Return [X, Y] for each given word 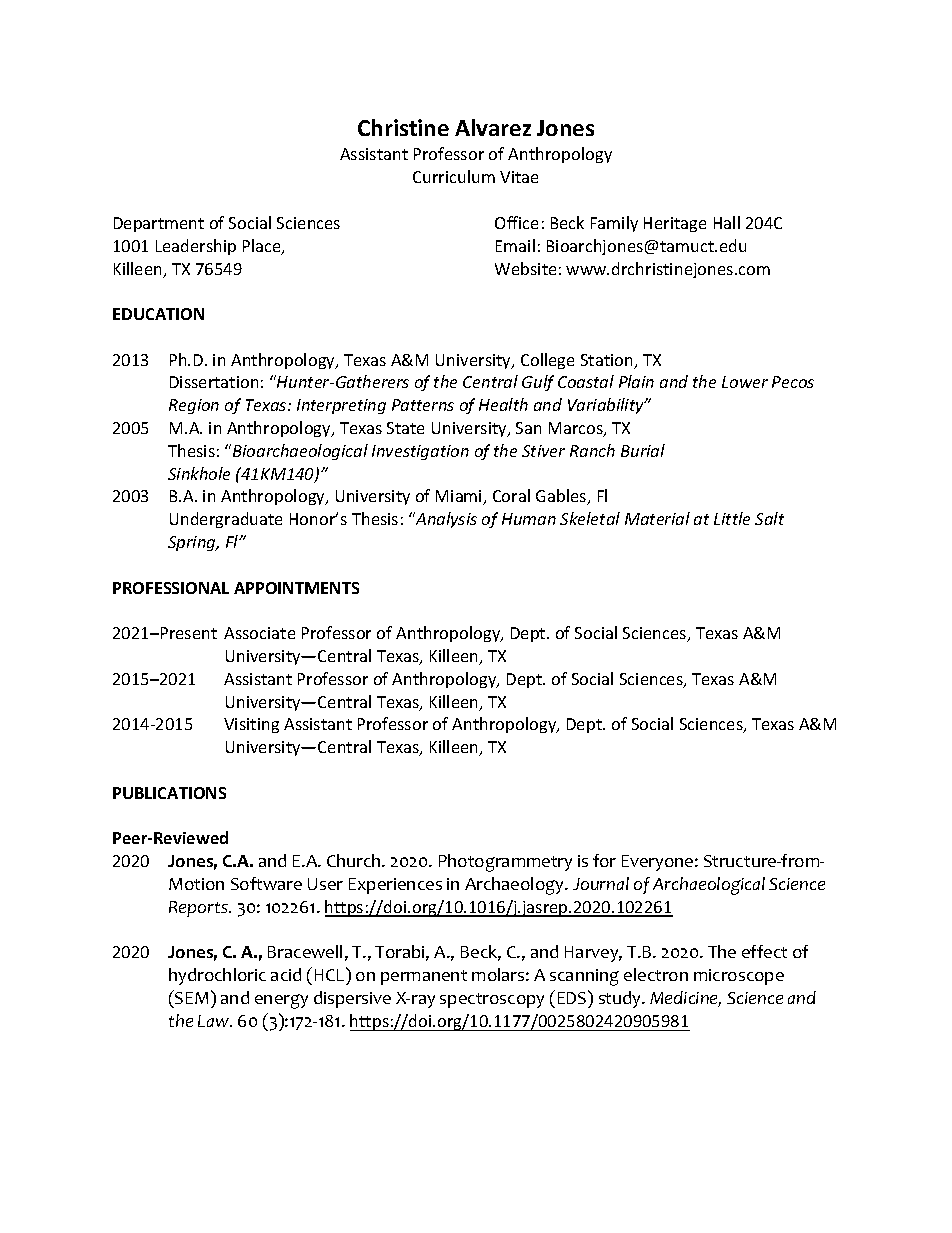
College [547, 361]
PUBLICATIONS [169, 793]
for [604, 860]
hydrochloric [217, 976]
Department [159, 224]
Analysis [445, 520]
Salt [769, 518]
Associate [259, 633]
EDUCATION [158, 314]
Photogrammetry [505, 863]
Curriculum [454, 176]
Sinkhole [199, 473]
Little [732, 518]
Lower [745, 382]
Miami [460, 497]
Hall [727, 222]
